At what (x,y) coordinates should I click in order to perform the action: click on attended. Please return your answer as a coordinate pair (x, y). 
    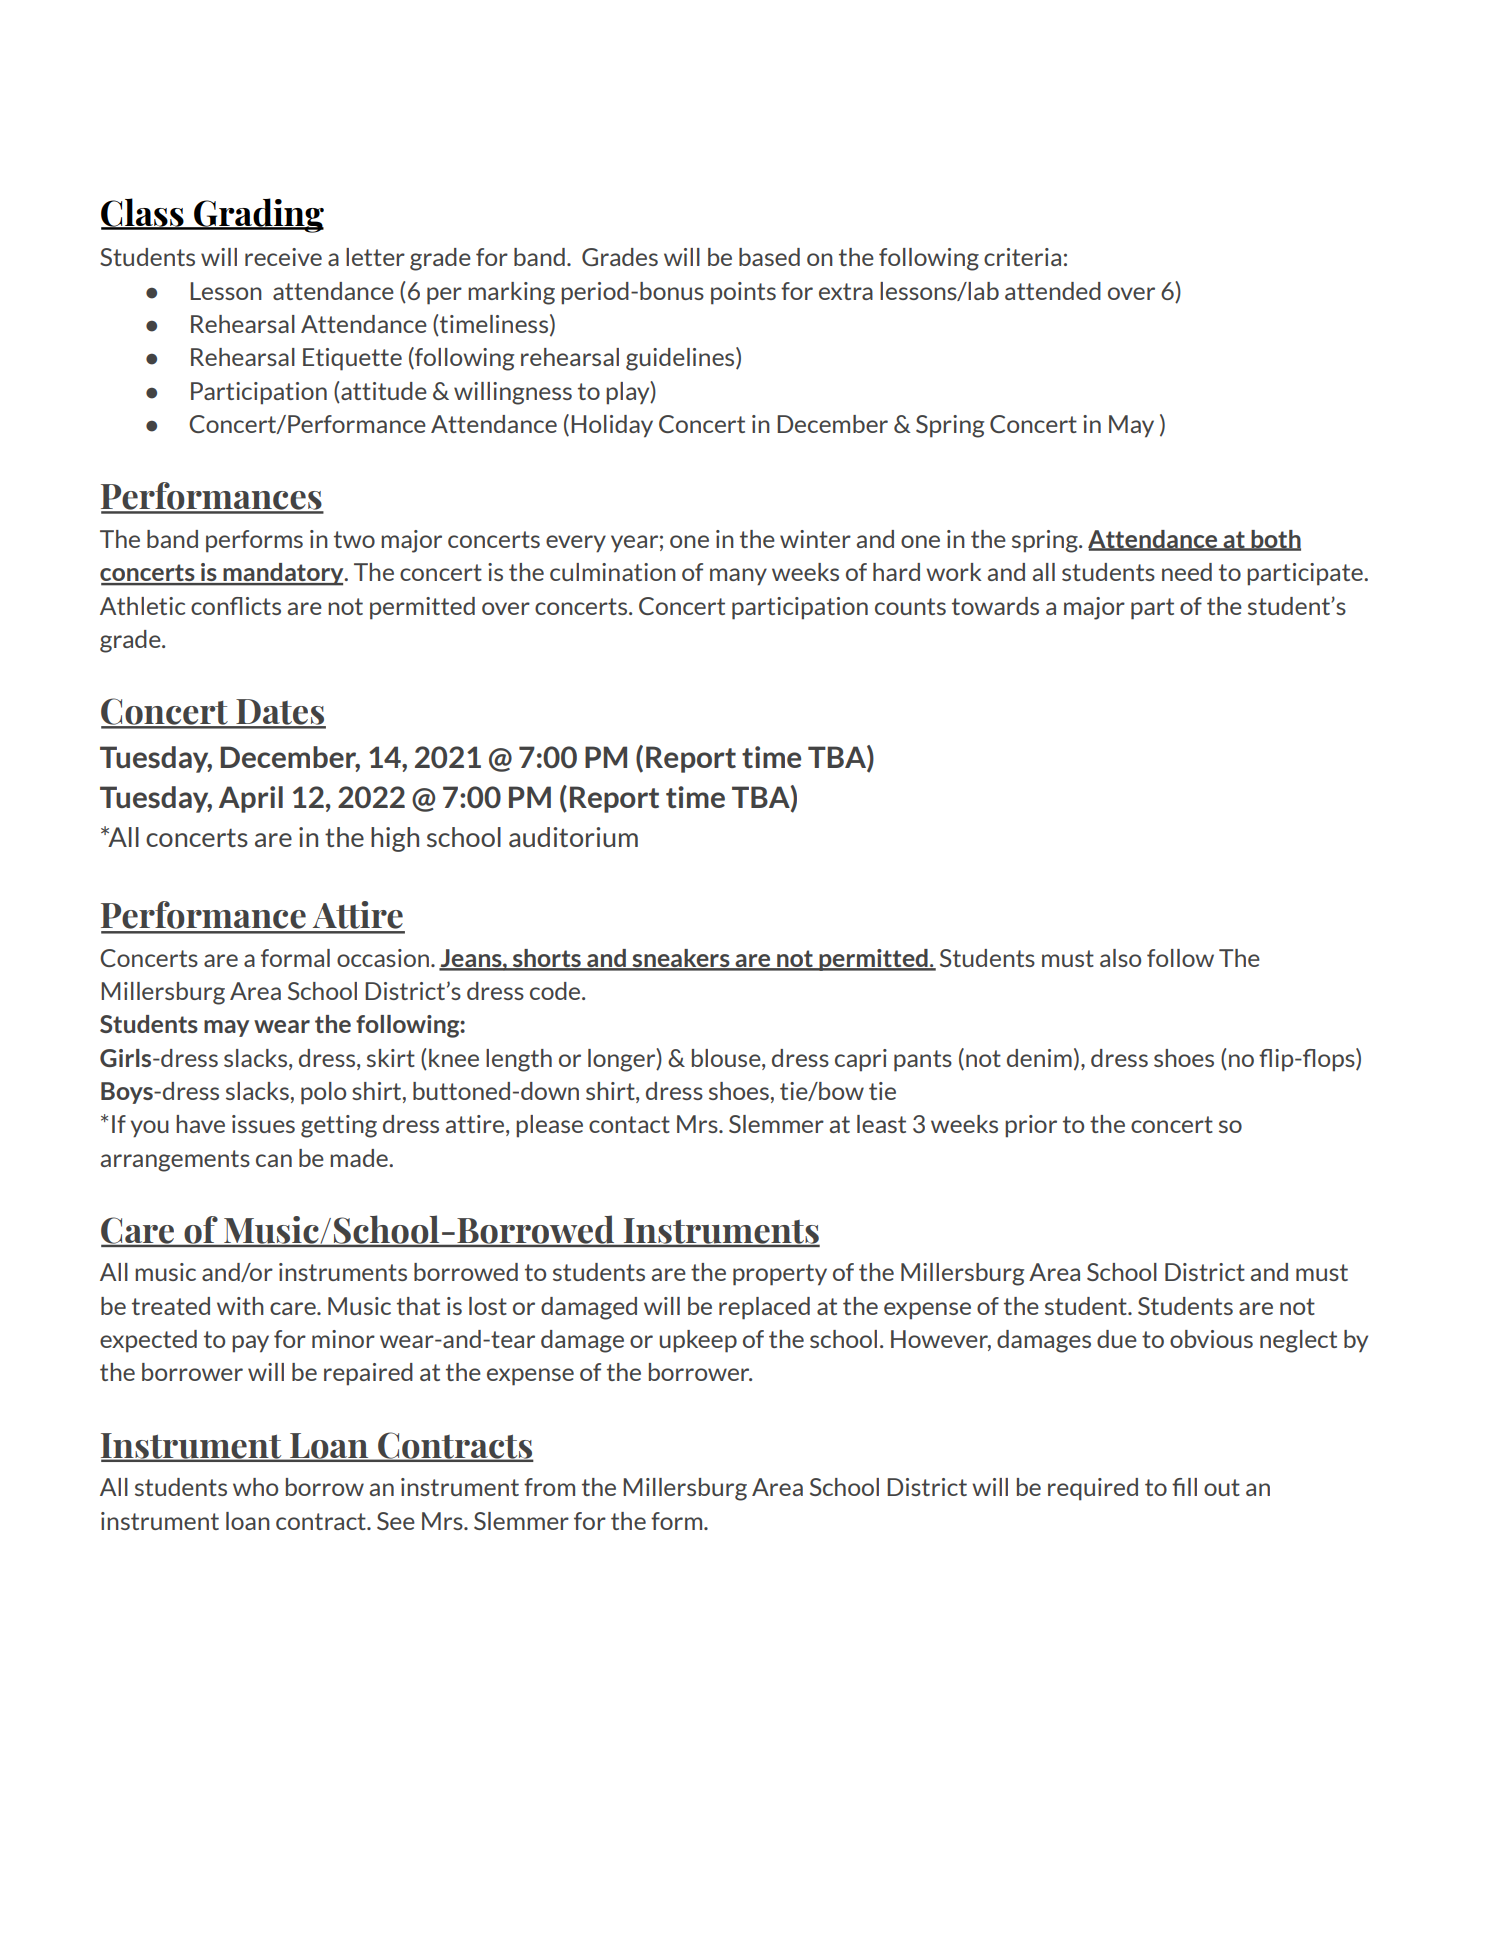
    Looking at the image, I should click on (1053, 291).
